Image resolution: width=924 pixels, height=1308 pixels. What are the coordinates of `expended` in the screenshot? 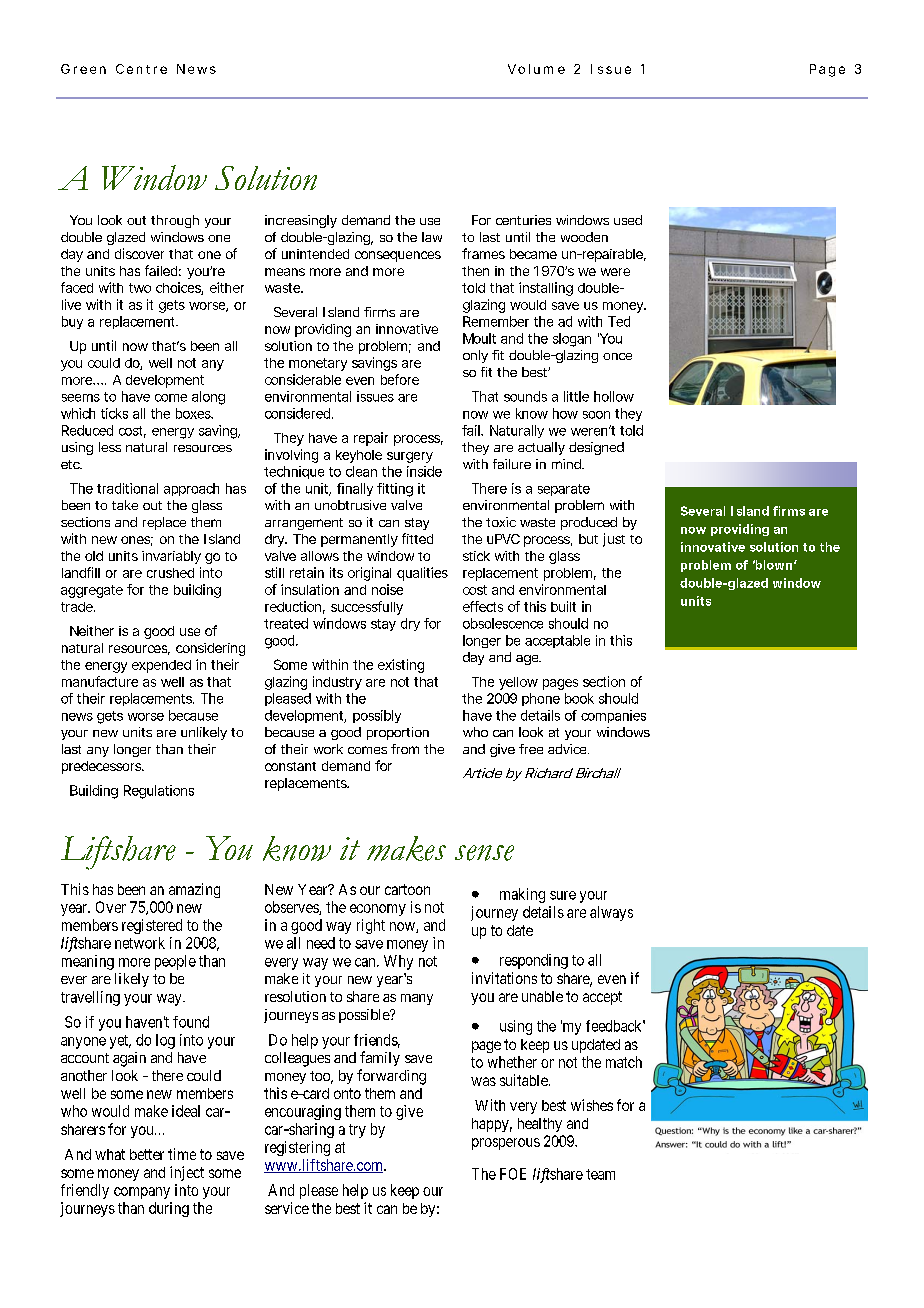 It's located at (161, 666).
